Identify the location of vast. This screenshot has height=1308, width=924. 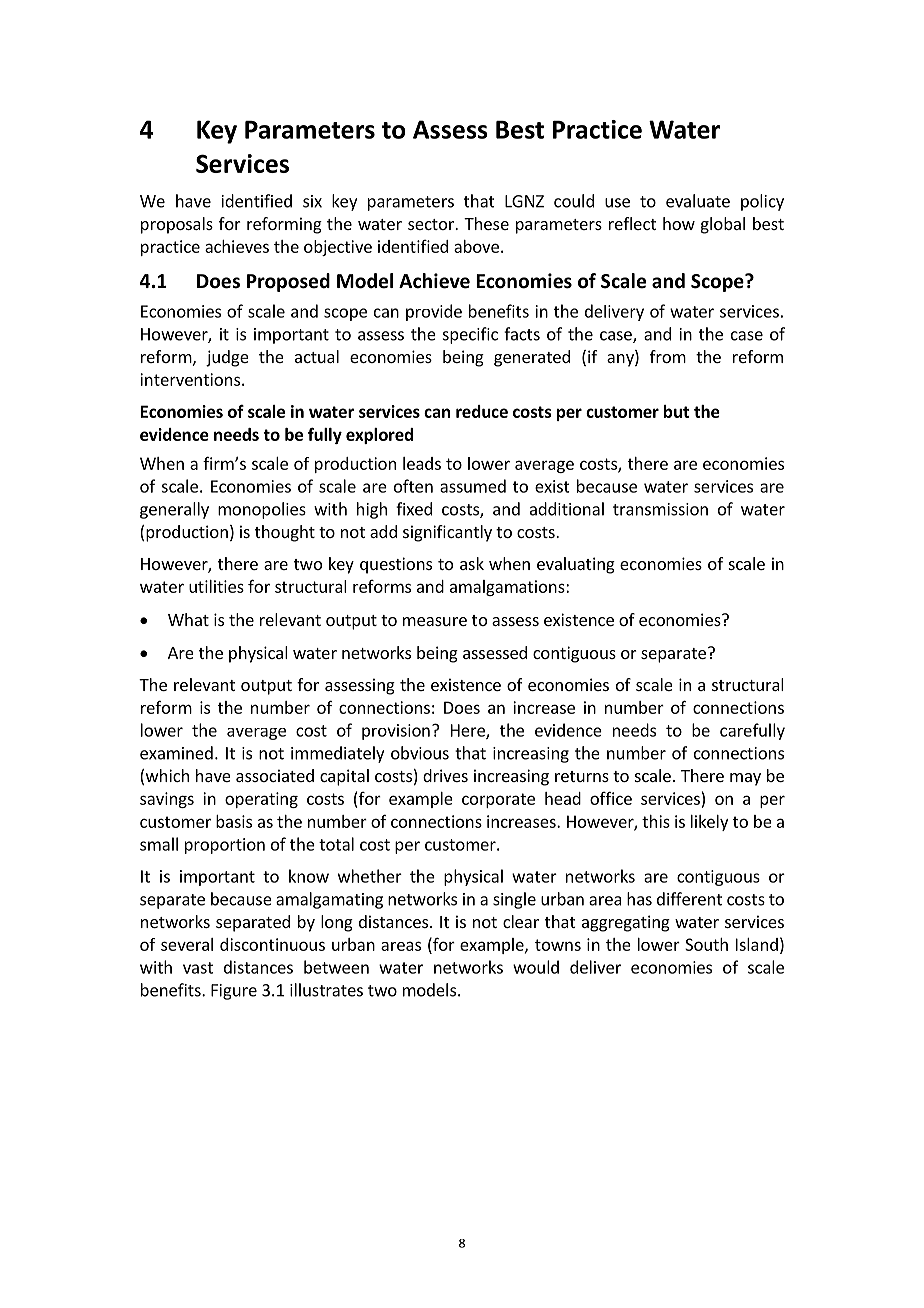
(198, 968).
